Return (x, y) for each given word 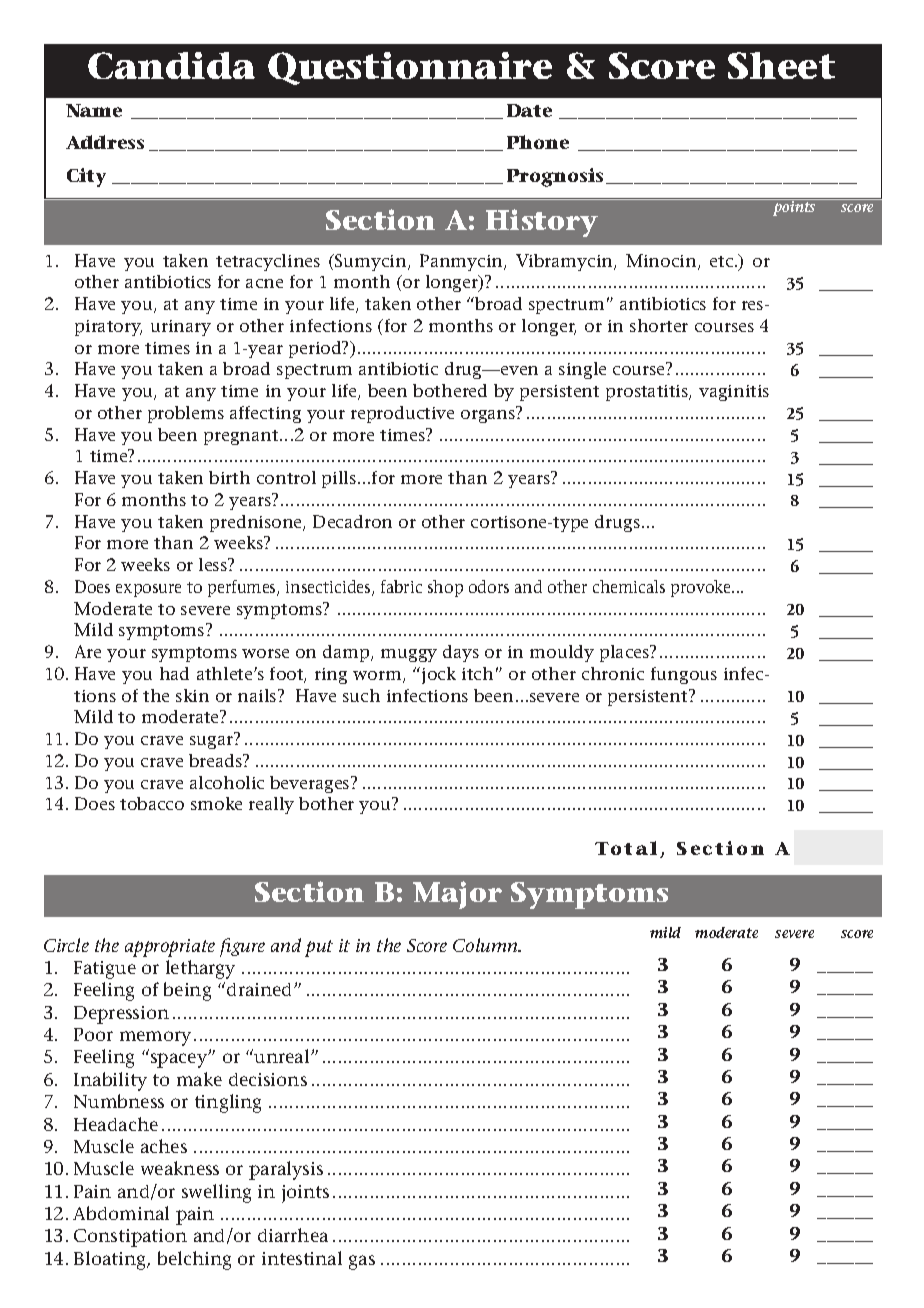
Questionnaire (410, 68)
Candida (171, 65)
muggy (409, 655)
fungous (684, 675)
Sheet (781, 65)
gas (362, 1262)
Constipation (130, 1238)
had (174, 673)
